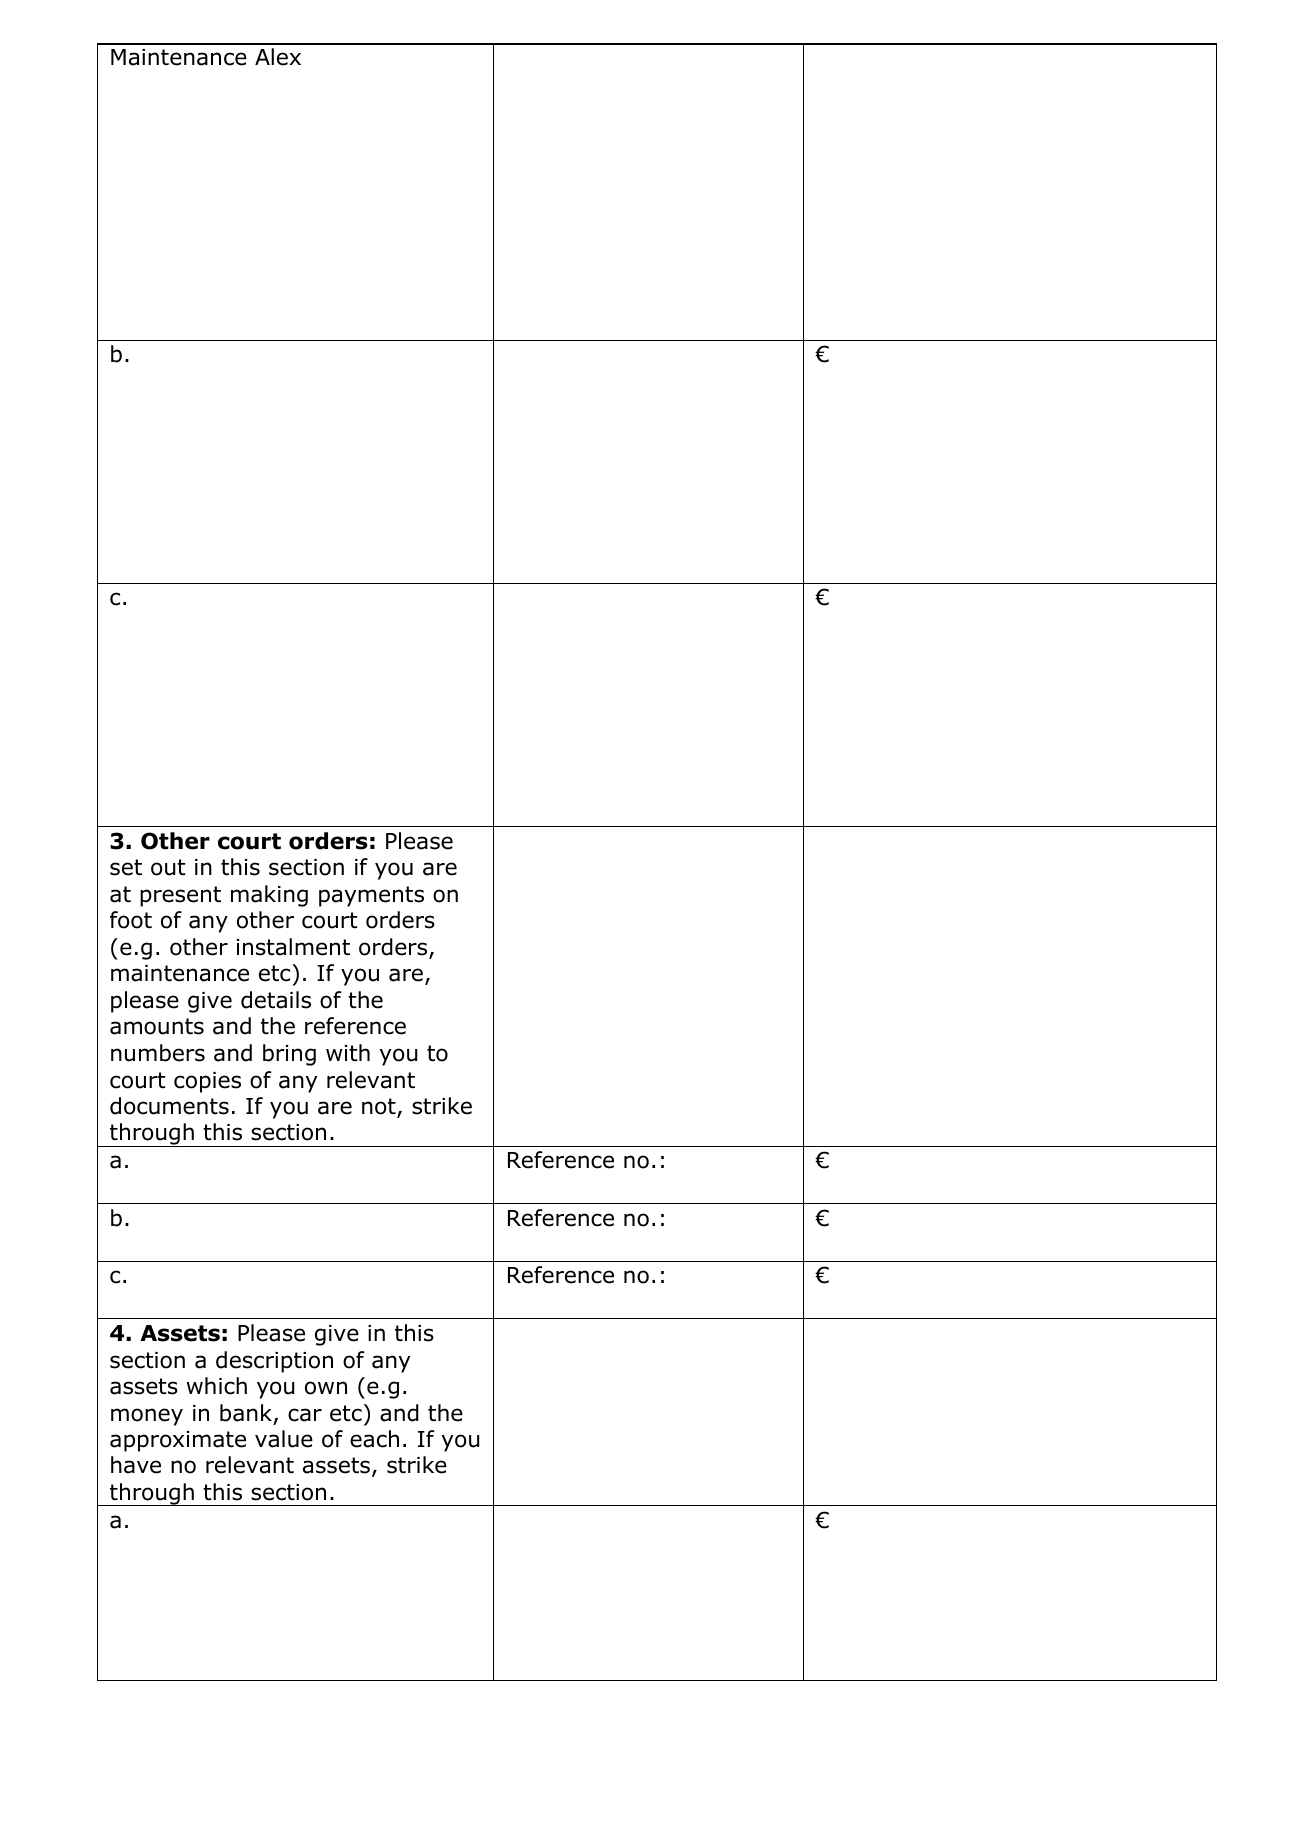  Describe the element at coordinates (371, 896) in the document. I see `payments` at that location.
